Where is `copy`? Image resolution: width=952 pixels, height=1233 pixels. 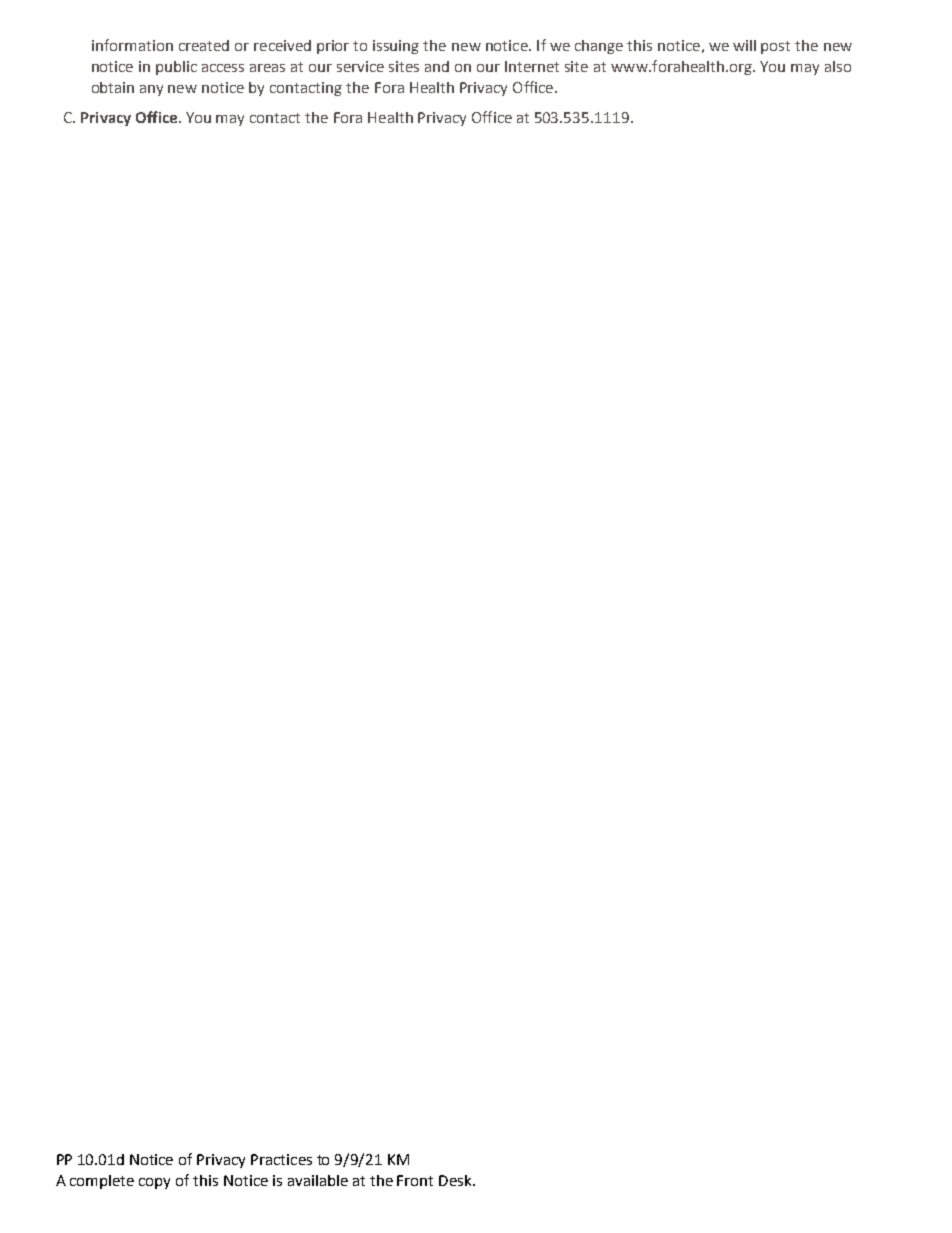
copy is located at coordinates (154, 1183).
